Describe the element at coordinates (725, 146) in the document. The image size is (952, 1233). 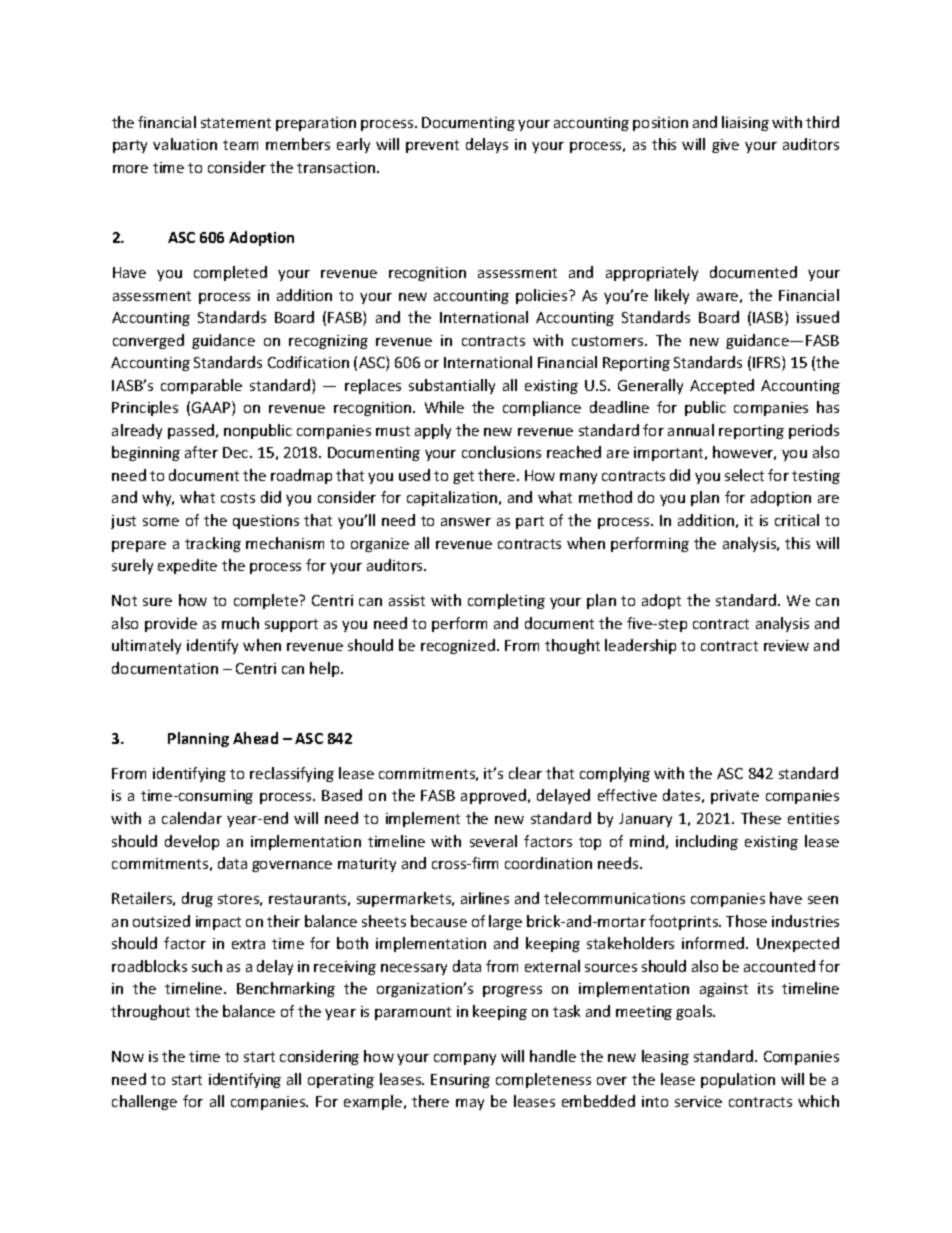
I see `give` at that location.
